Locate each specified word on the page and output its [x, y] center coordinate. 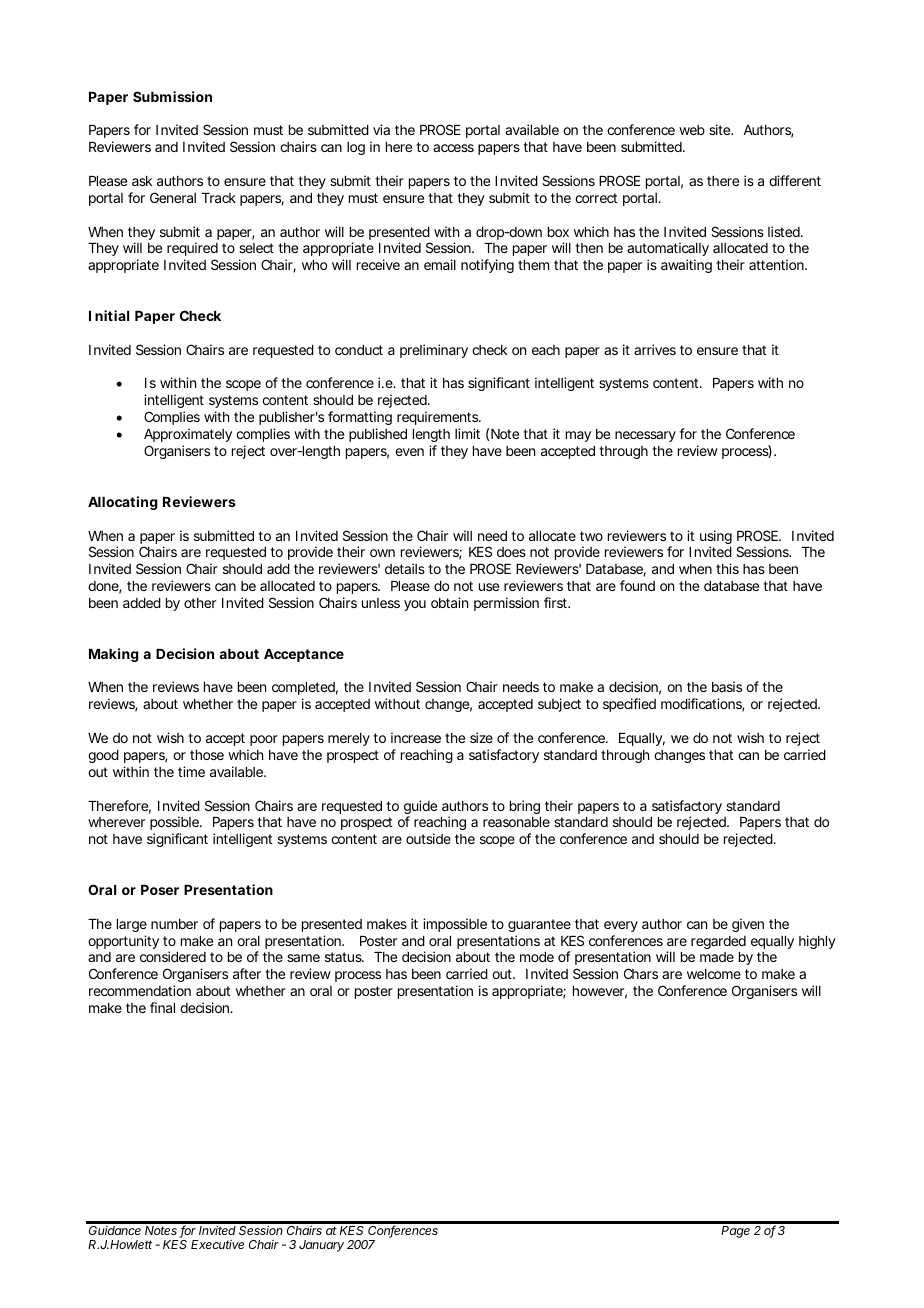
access [453, 148]
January [321, 1246]
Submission [172, 96]
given [748, 925]
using [716, 538]
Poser [160, 890]
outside [428, 838]
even [409, 452]
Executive [217, 1244]
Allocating [123, 503]
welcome [714, 974]
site [721, 129]
